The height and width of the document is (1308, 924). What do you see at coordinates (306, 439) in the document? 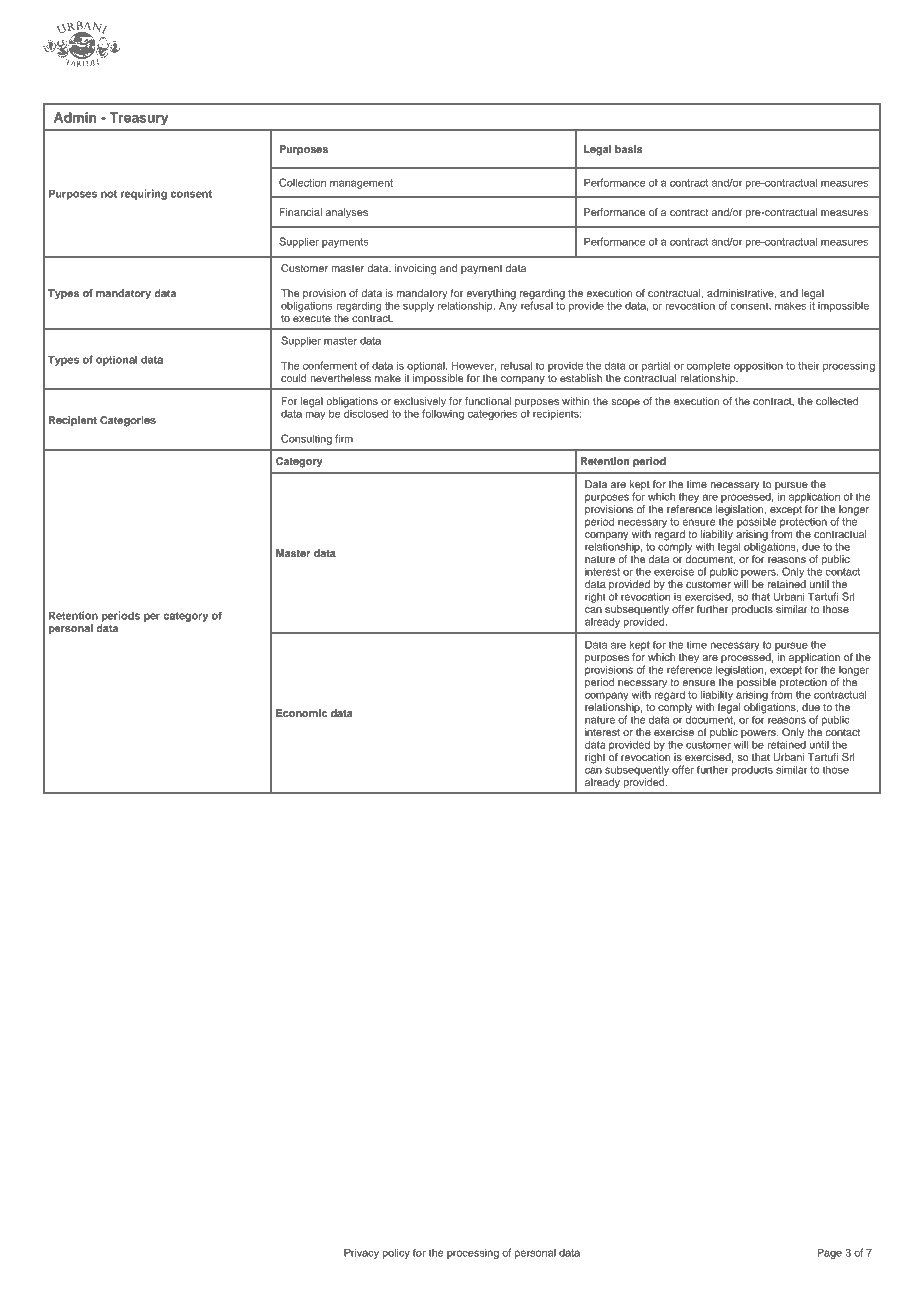
I see `Consulting` at bounding box center [306, 439].
